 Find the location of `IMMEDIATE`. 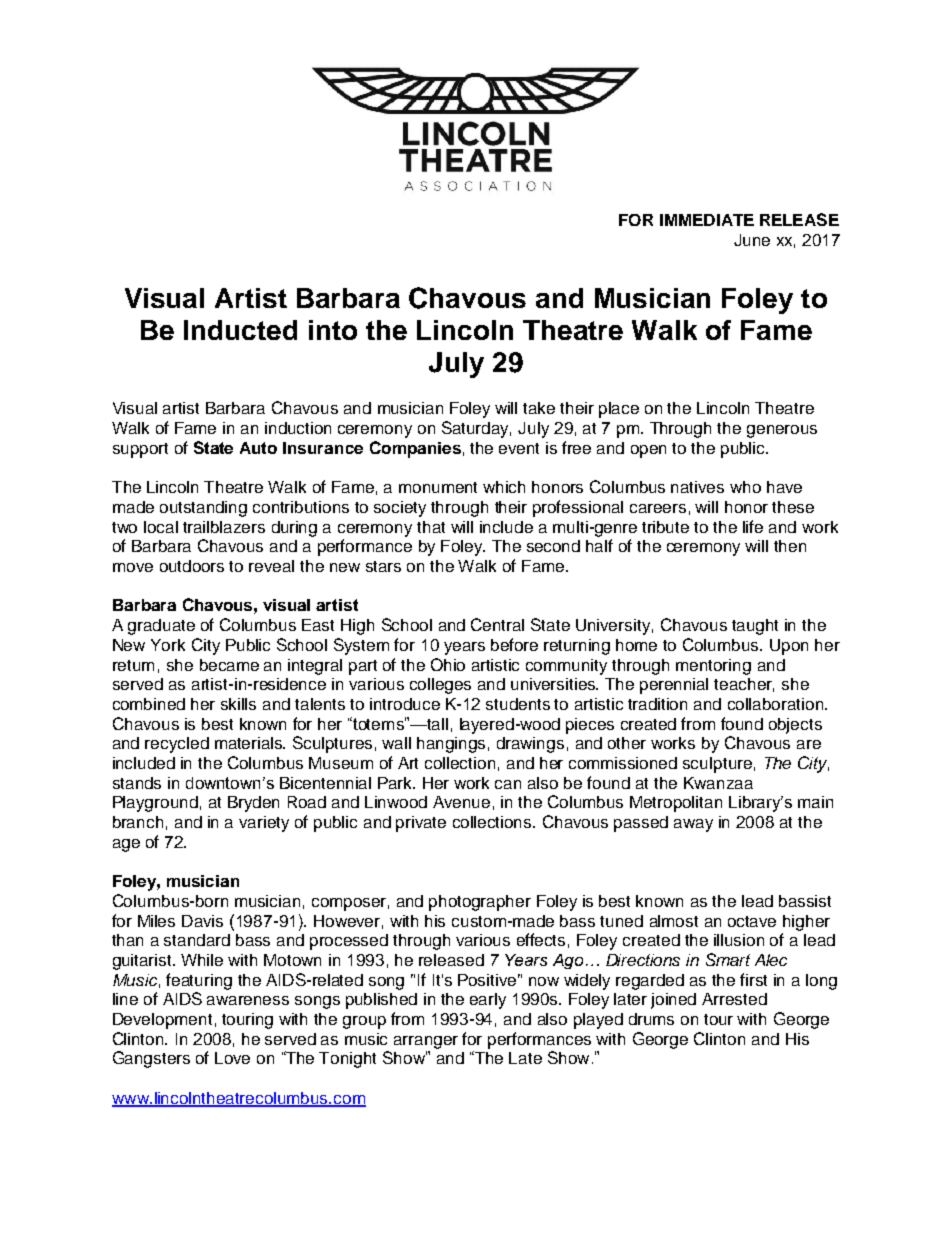

IMMEDIATE is located at coordinates (707, 220).
